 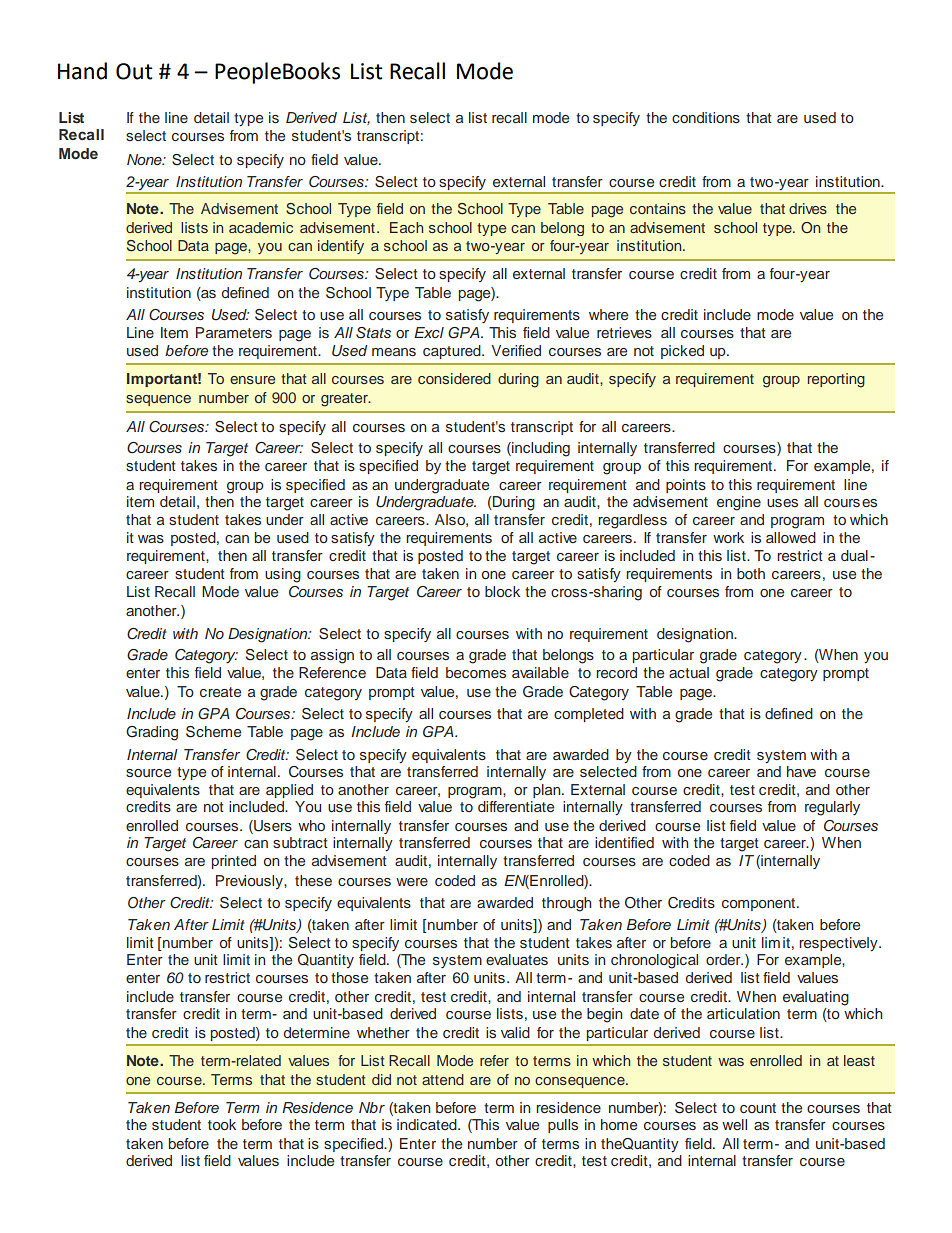 What do you see at coordinates (406, 227) in the screenshot?
I see `Each` at bounding box center [406, 227].
